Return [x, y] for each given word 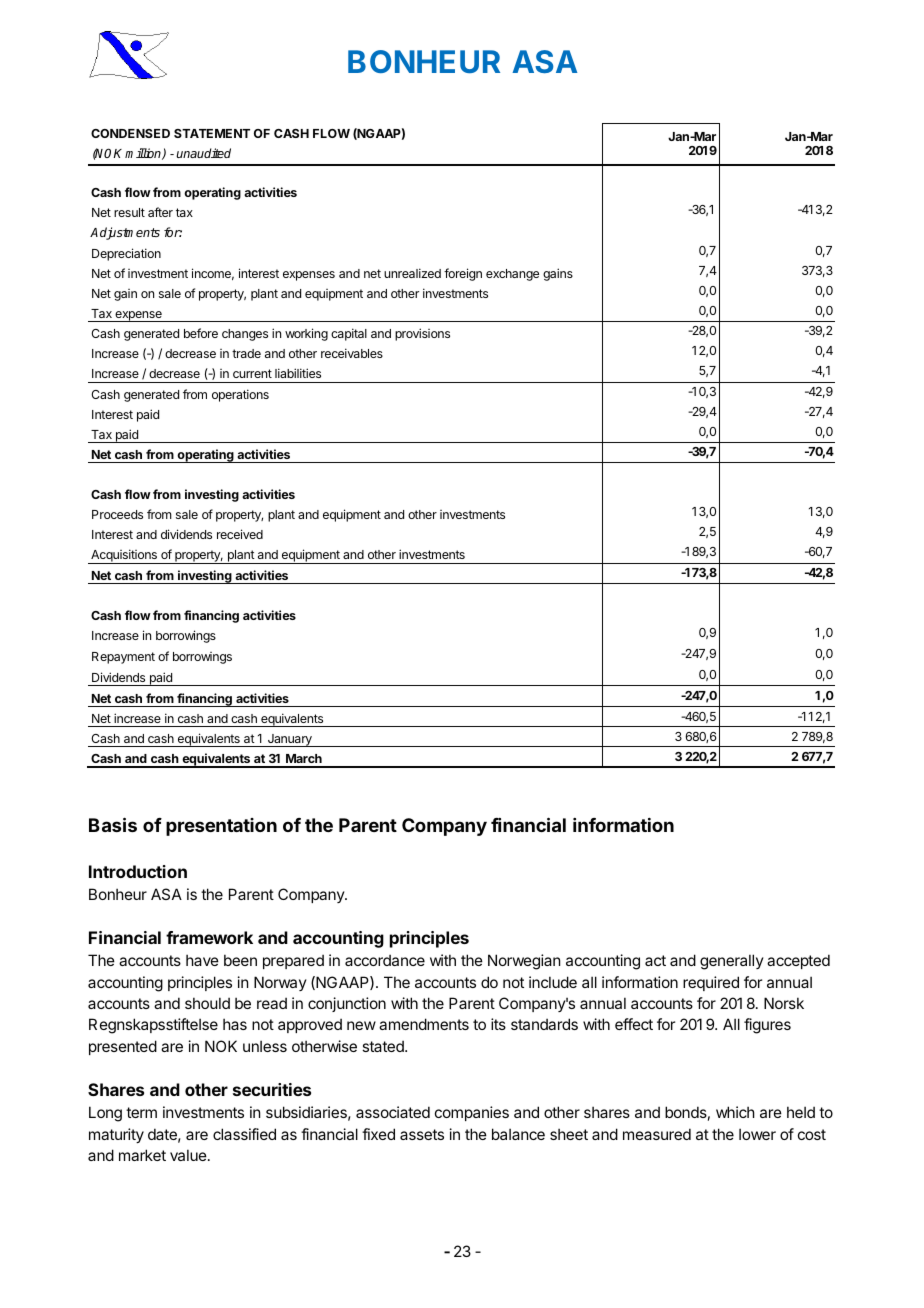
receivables [352, 353]
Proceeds [117, 514]
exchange [512, 275]
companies [472, 1113]
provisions [422, 334]
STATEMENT [212, 133]
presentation [221, 827]
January [289, 740]
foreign [463, 274]
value [189, 1155]
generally [732, 962]
